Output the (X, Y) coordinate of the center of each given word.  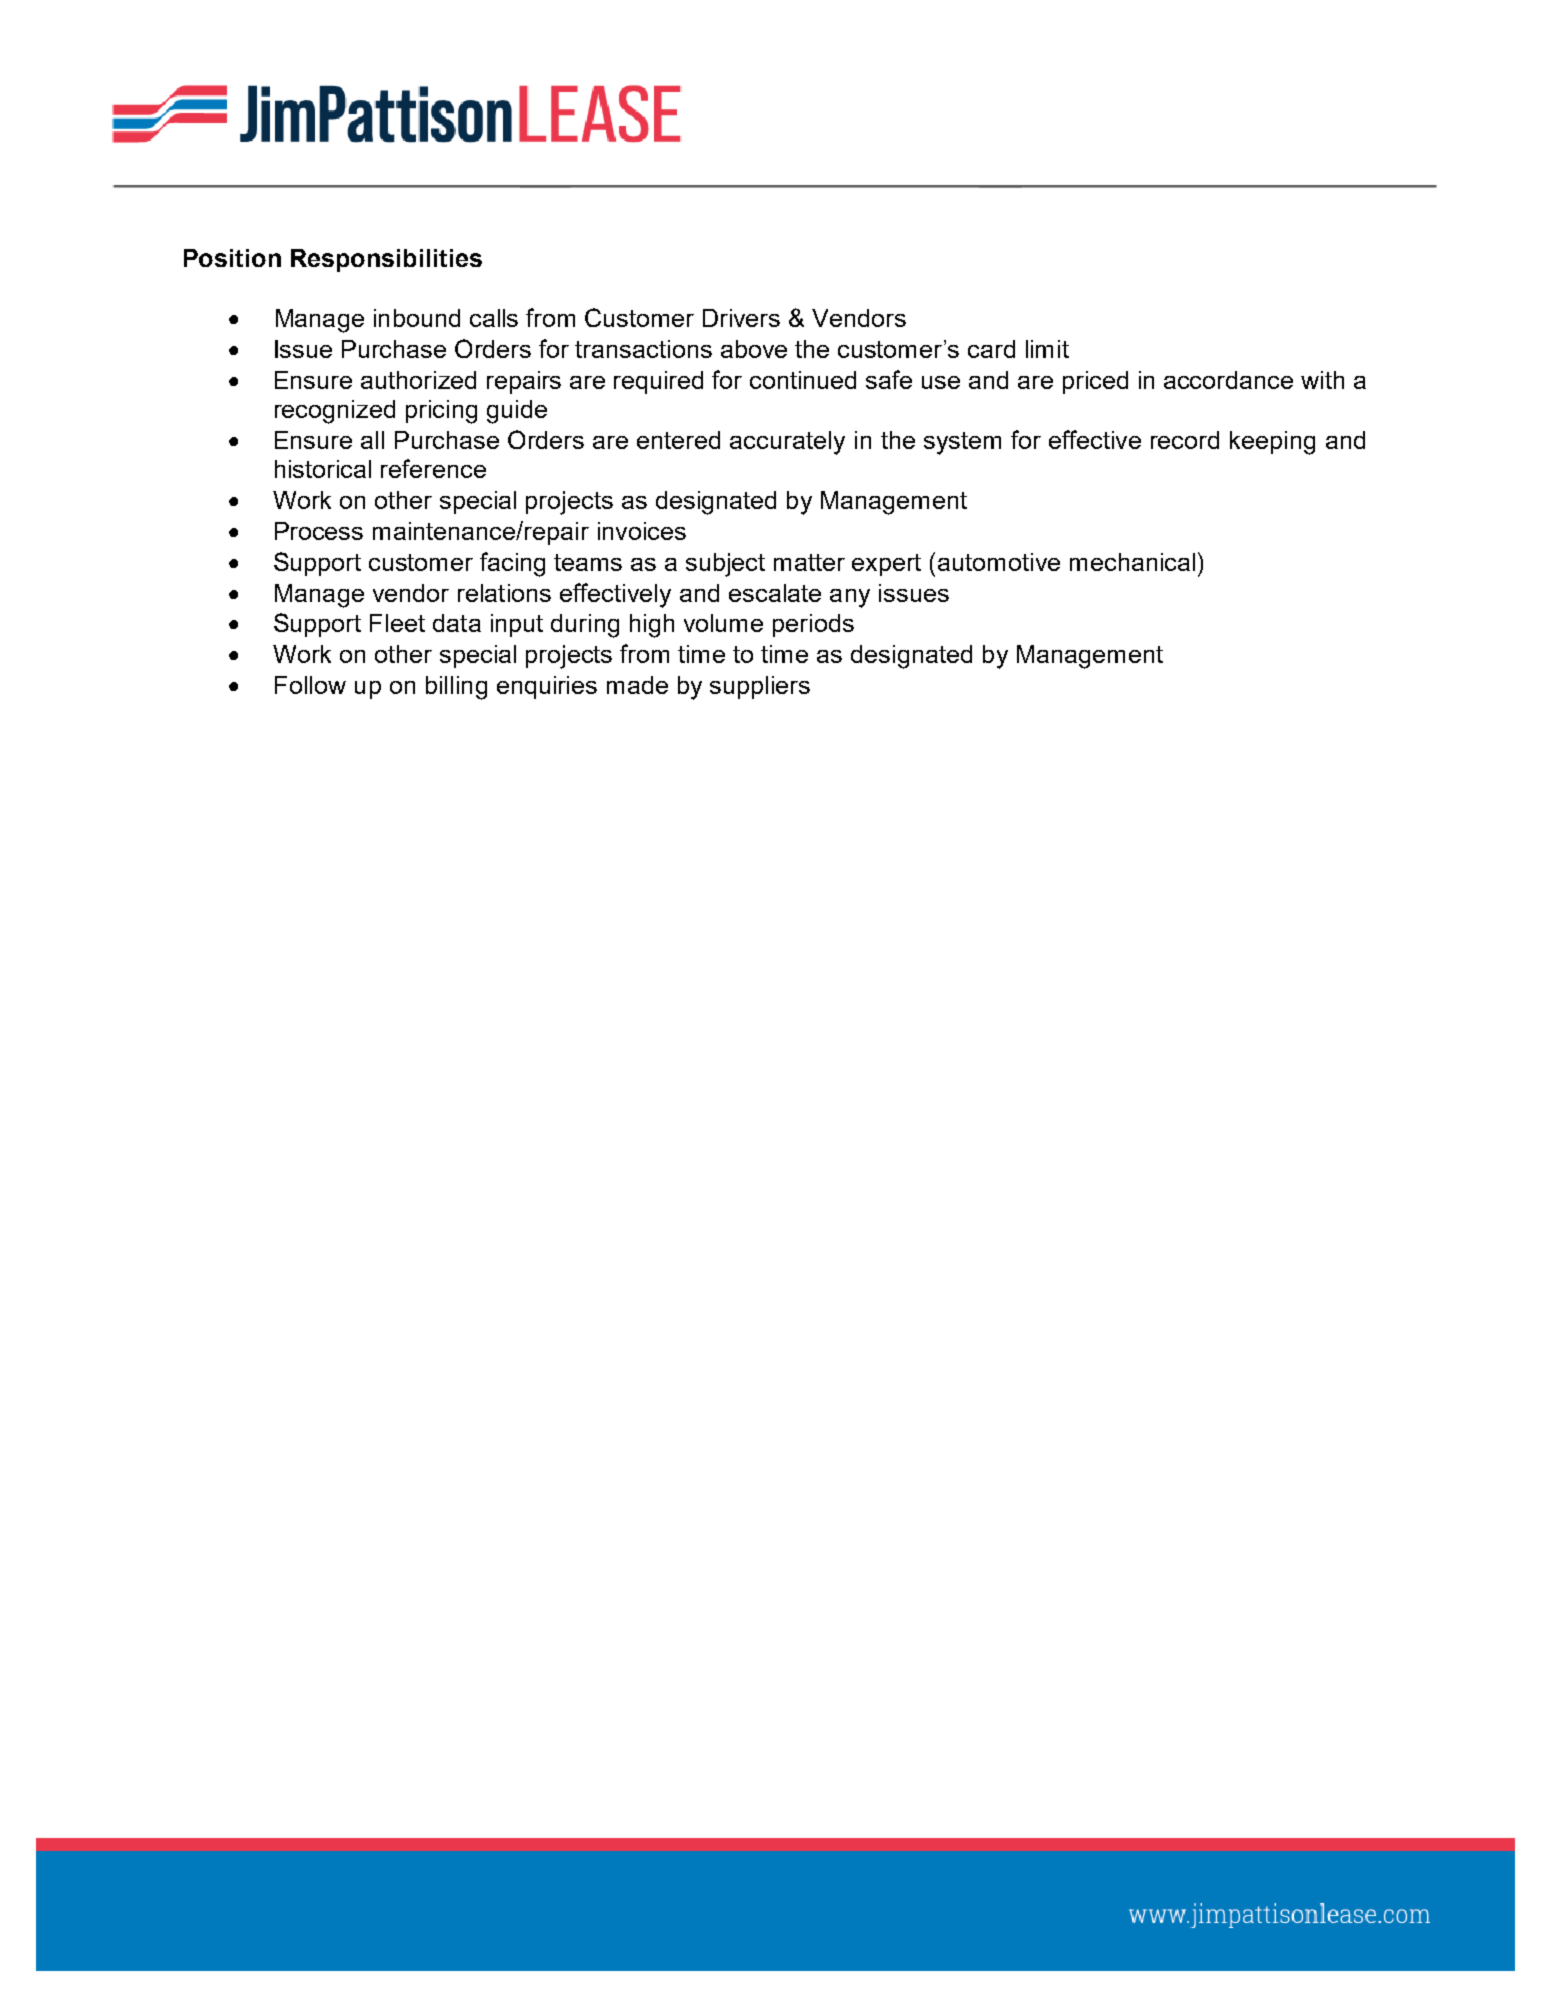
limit (1047, 349)
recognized (335, 412)
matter (809, 562)
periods (813, 625)
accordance (1228, 380)
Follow (310, 685)
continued (803, 380)
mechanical (1132, 562)
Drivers (741, 318)
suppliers (760, 687)
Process (319, 531)
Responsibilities (386, 260)
